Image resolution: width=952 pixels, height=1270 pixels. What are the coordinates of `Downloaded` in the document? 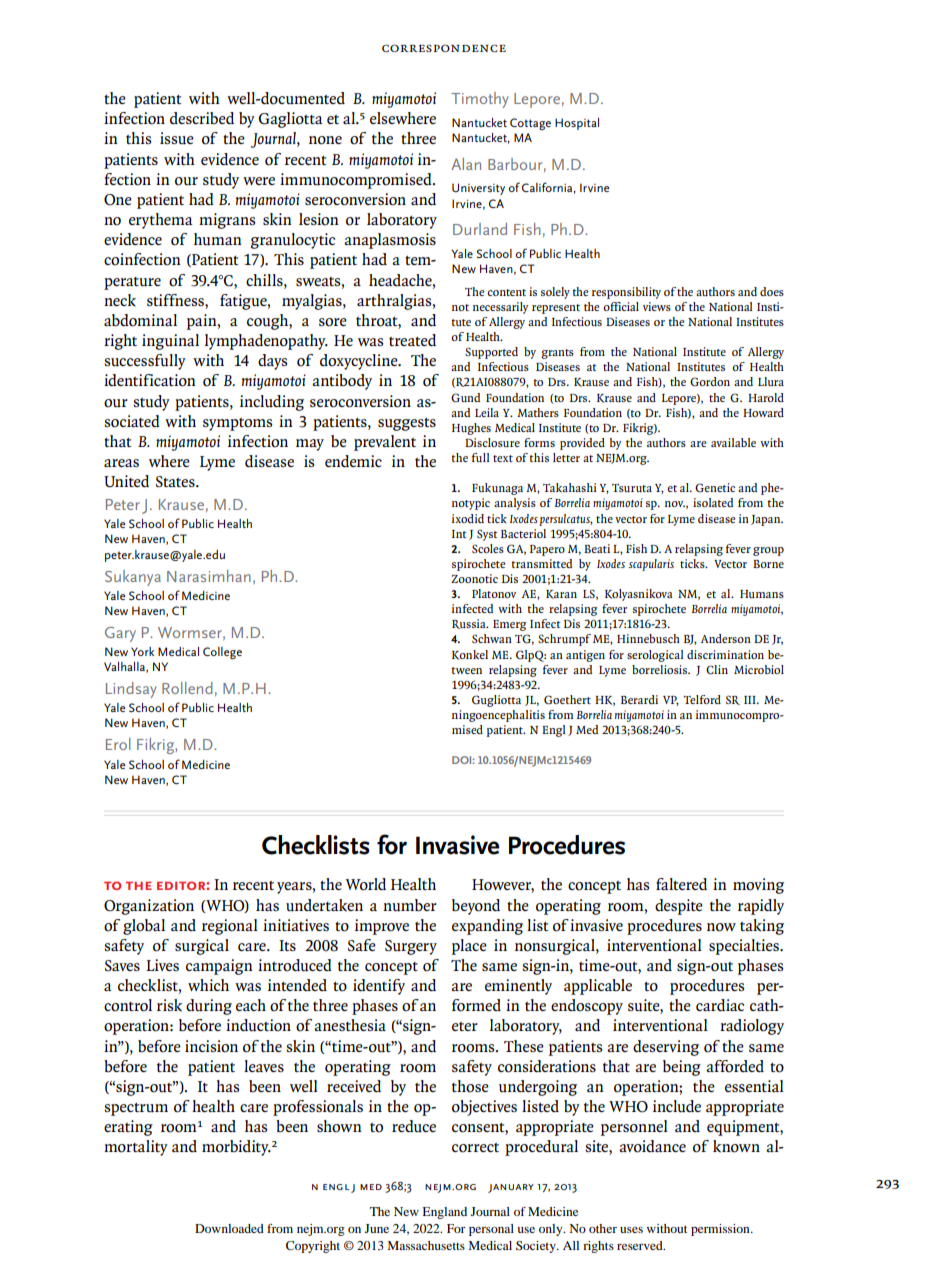 It's located at (229, 1228).
